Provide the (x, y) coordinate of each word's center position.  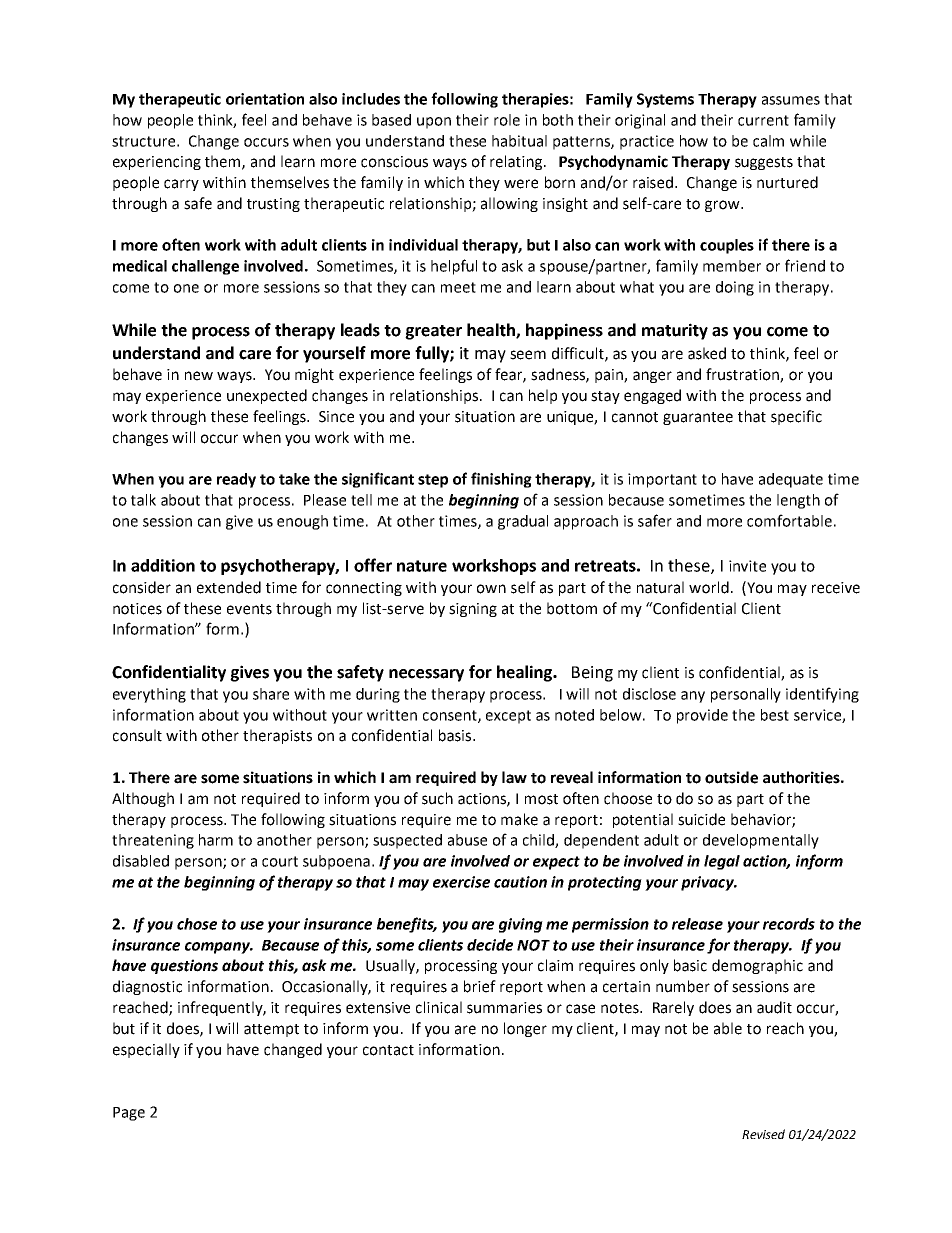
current (763, 120)
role (507, 120)
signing (473, 610)
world (709, 587)
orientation (265, 99)
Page (129, 1114)
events (249, 609)
